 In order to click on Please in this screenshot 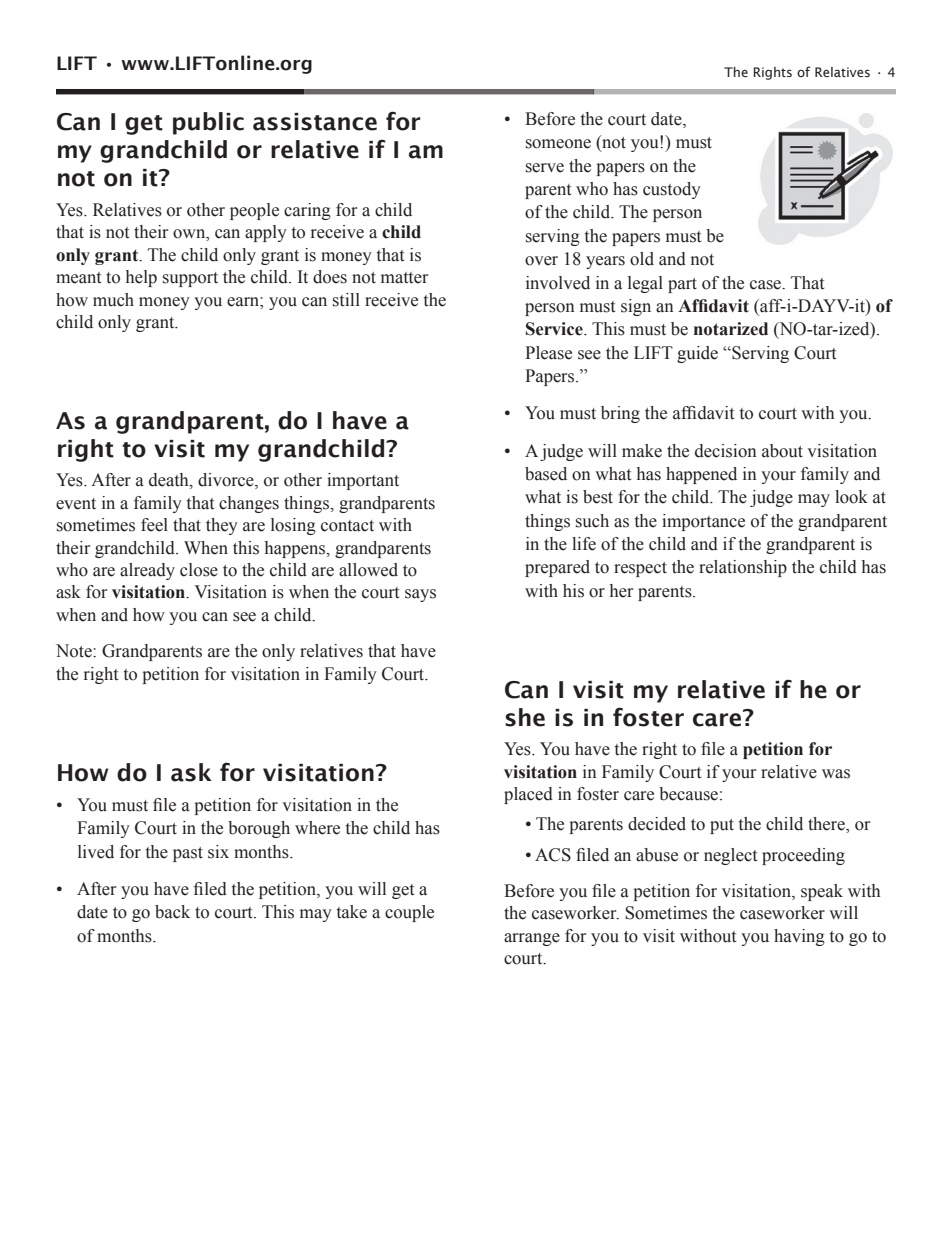, I will do `click(548, 353)`.
